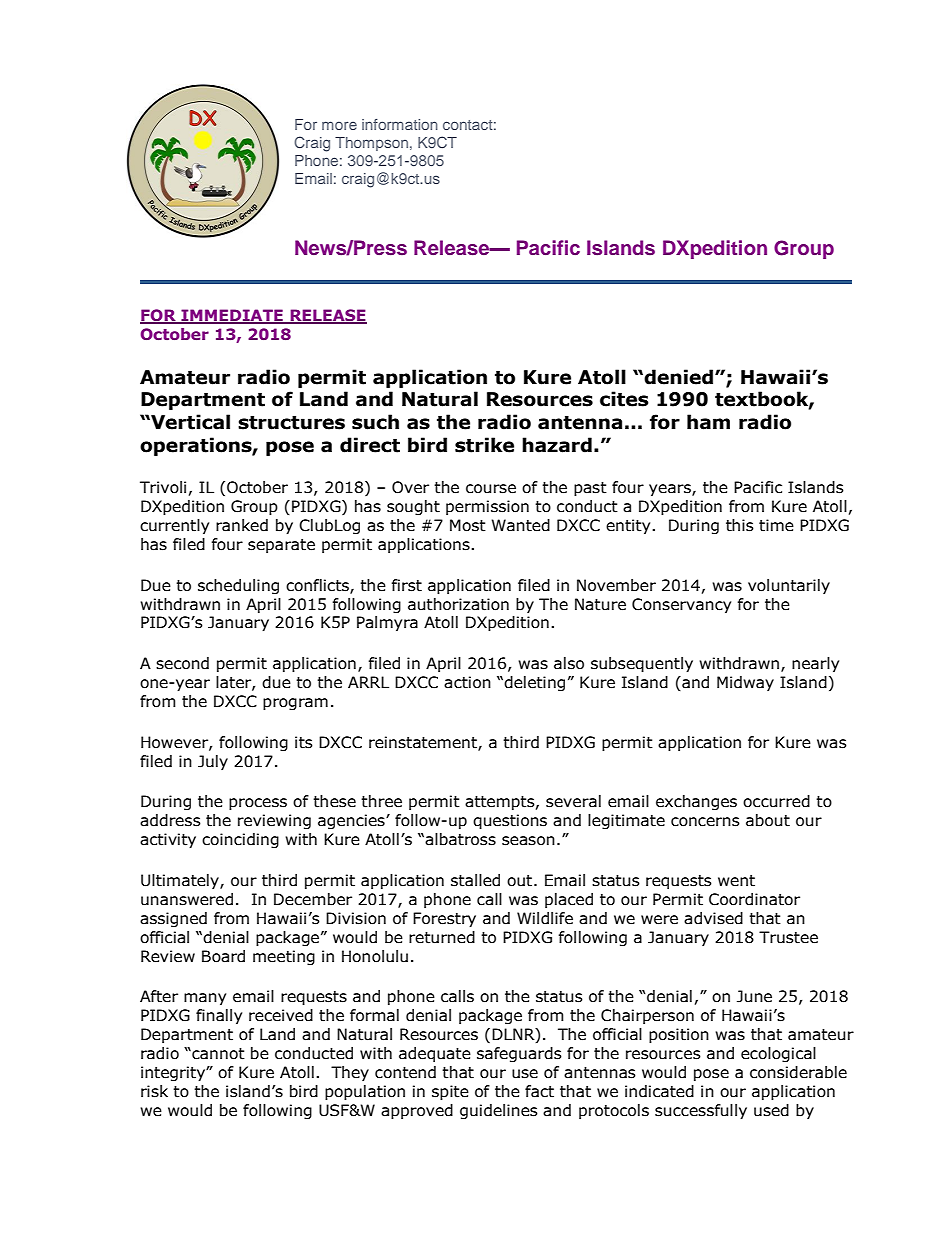  Describe the element at coordinates (776, 801) in the document. I see `occurred` at that location.
